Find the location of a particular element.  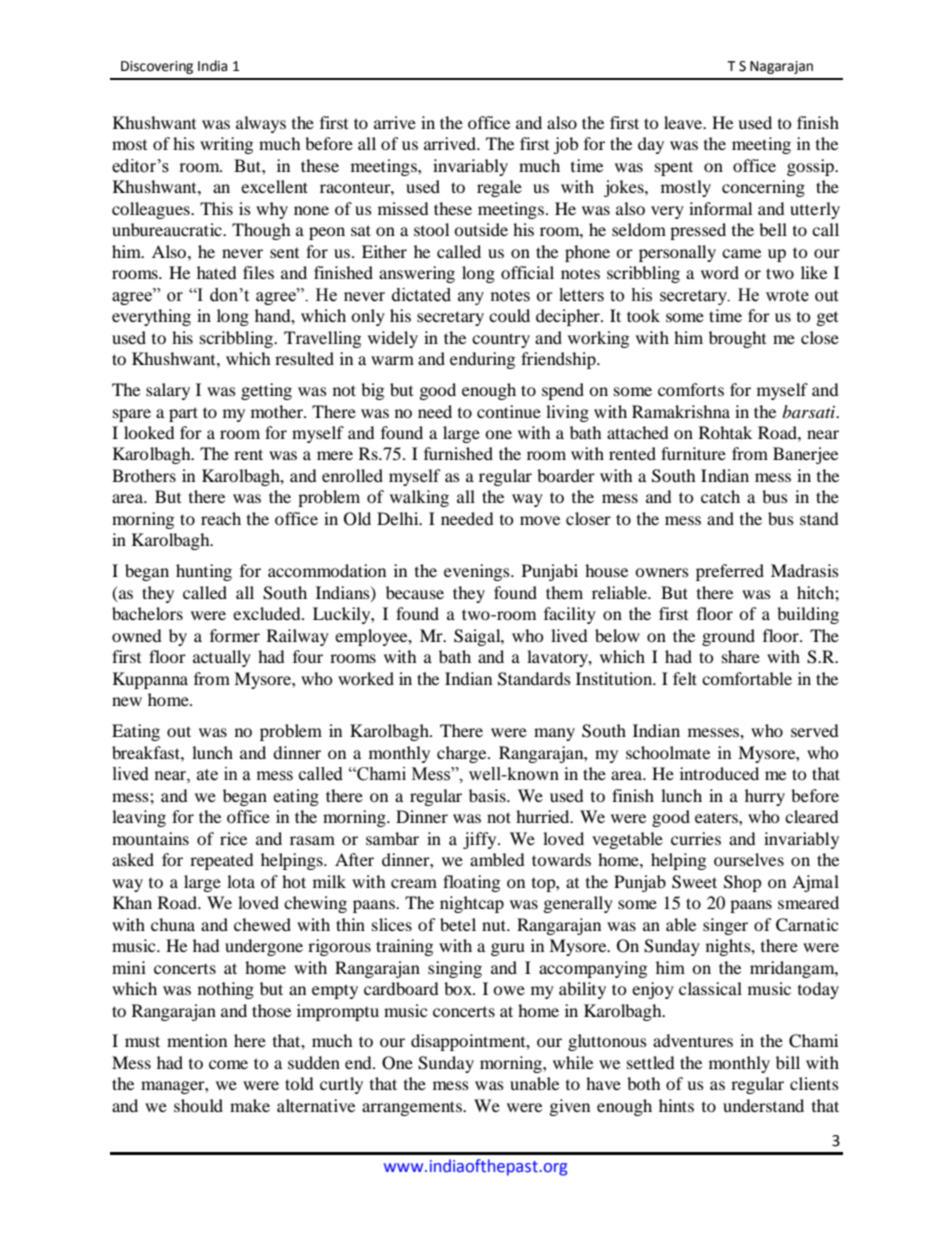

continue is located at coordinates (509, 411).
